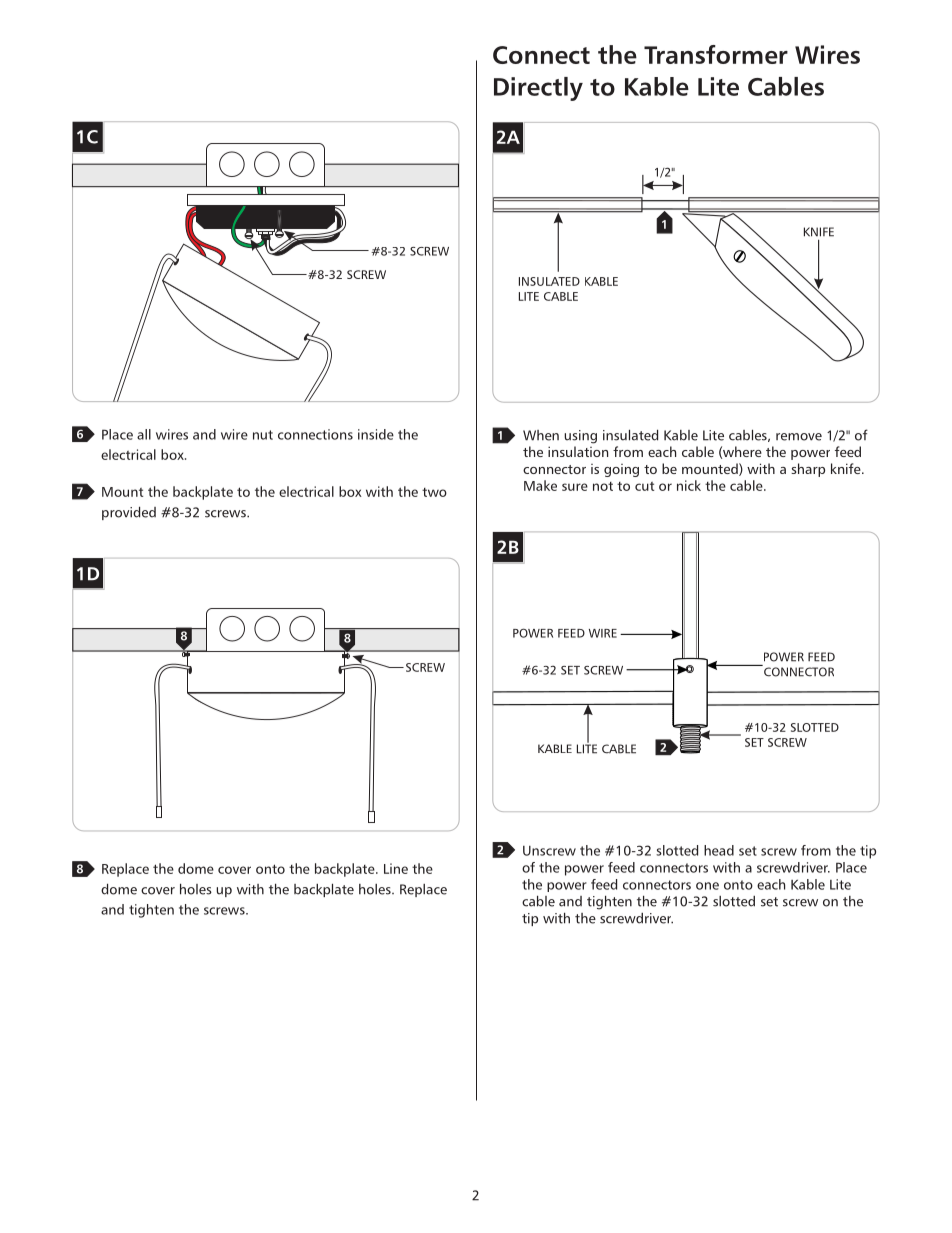 The height and width of the screenshot is (1233, 952). What do you see at coordinates (538, 89) in the screenshot?
I see `Directly` at bounding box center [538, 89].
